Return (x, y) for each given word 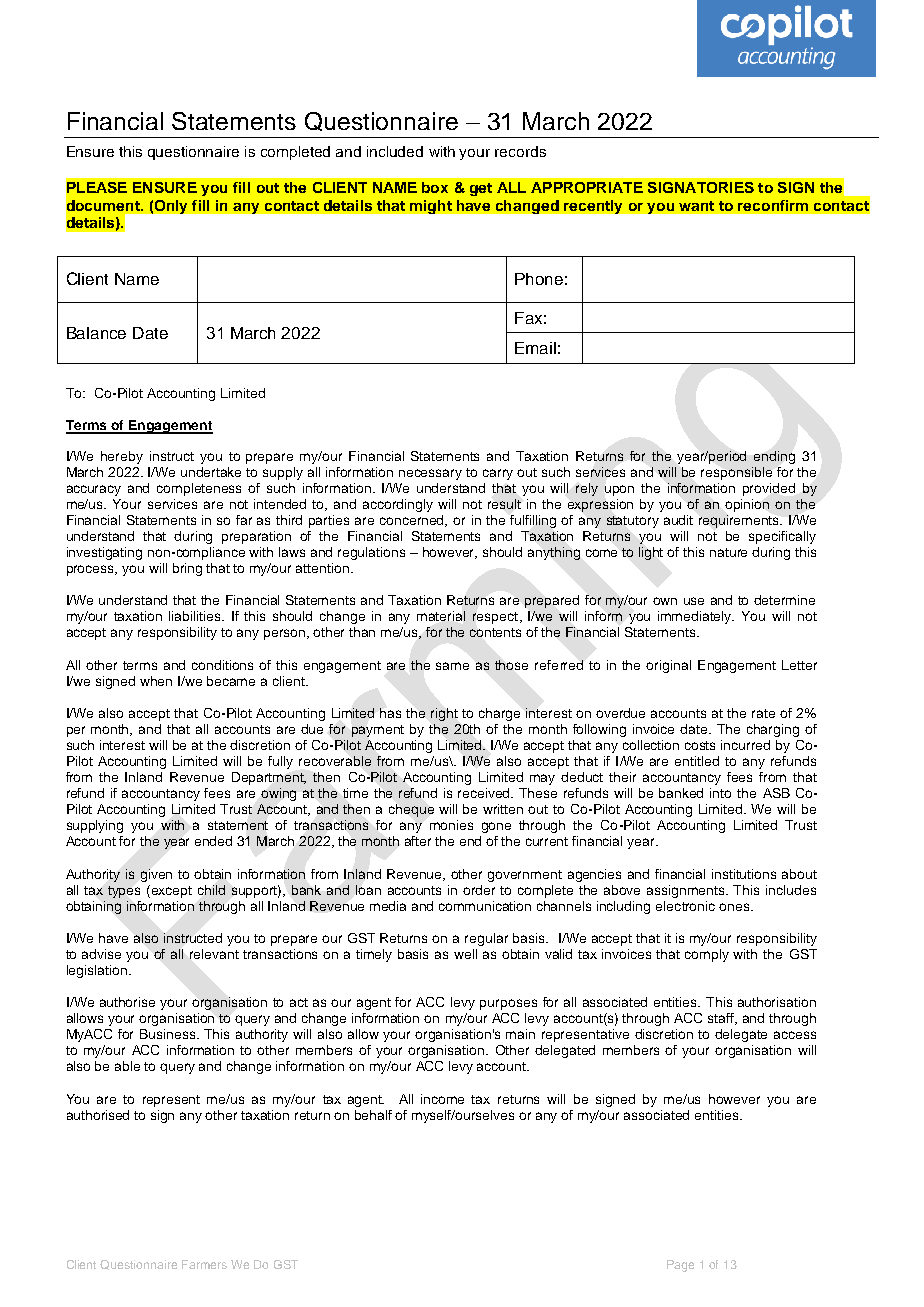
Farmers (204, 1264)
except (172, 892)
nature (728, 552)
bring (187, 569)
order (479, 890)
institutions (744, 874)
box (435, 187)
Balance (96, 333)
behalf (373, 1115)
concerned (413, 521)
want (696, 206)
